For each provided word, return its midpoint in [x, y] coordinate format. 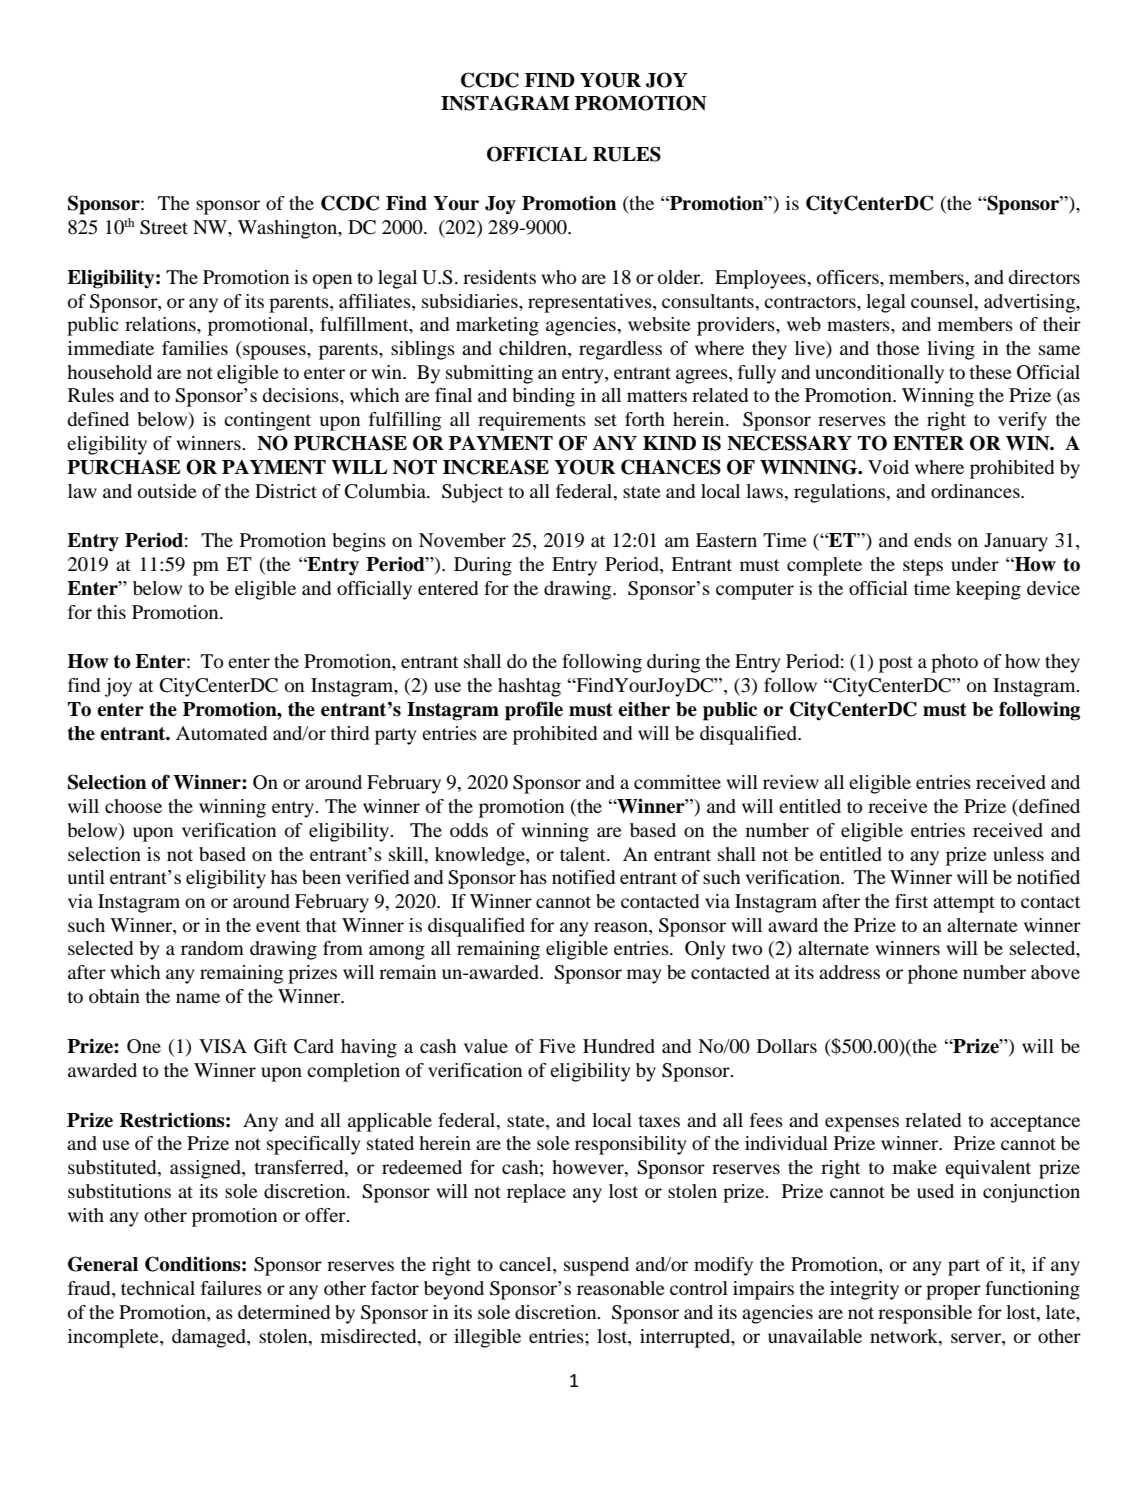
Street [164, 227]
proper [953, 1292]
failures [231, 1288]
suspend [596, 1266]
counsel [943, 301]
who [558, 277]
